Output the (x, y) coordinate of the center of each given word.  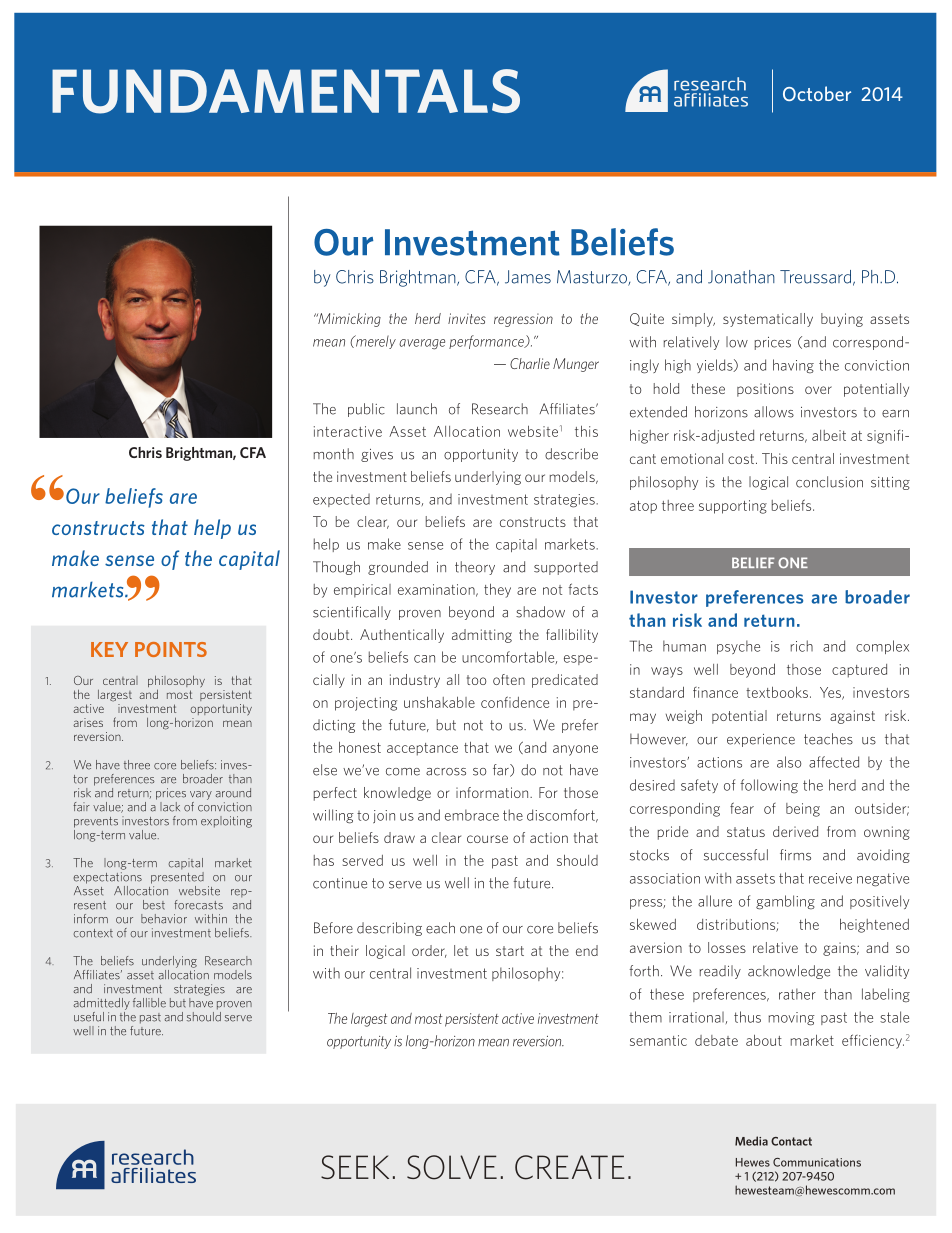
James (528, 277)
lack (170, 807)
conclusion (829, 482)
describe (571, 454)
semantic (658, 1040)
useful (89, 1017)
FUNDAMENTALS (286, 91)
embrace (472, 815)
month (334, 454)
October (817, 93)
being (803, 810)
